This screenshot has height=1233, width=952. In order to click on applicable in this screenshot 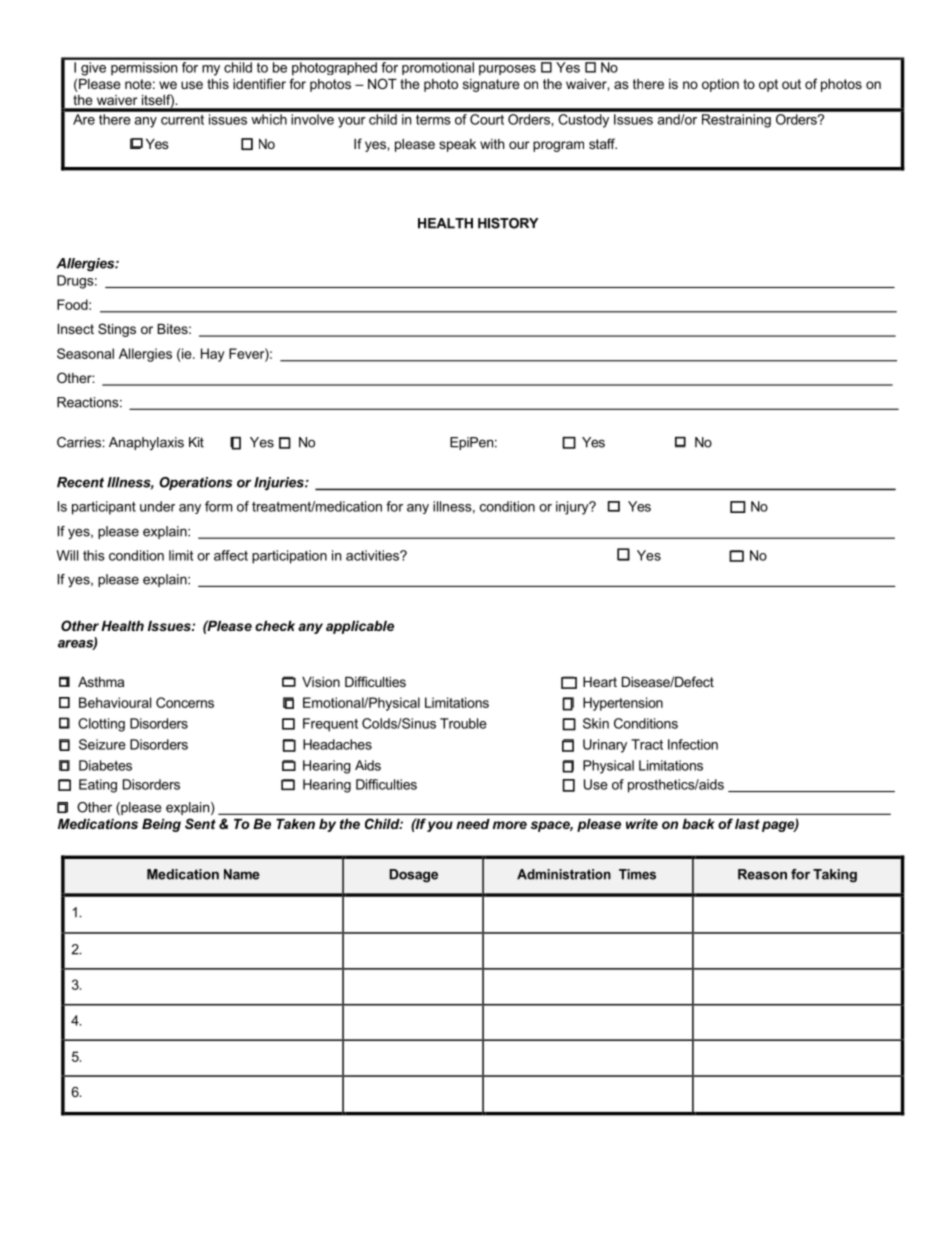, I will do `click(360, 627)`.
